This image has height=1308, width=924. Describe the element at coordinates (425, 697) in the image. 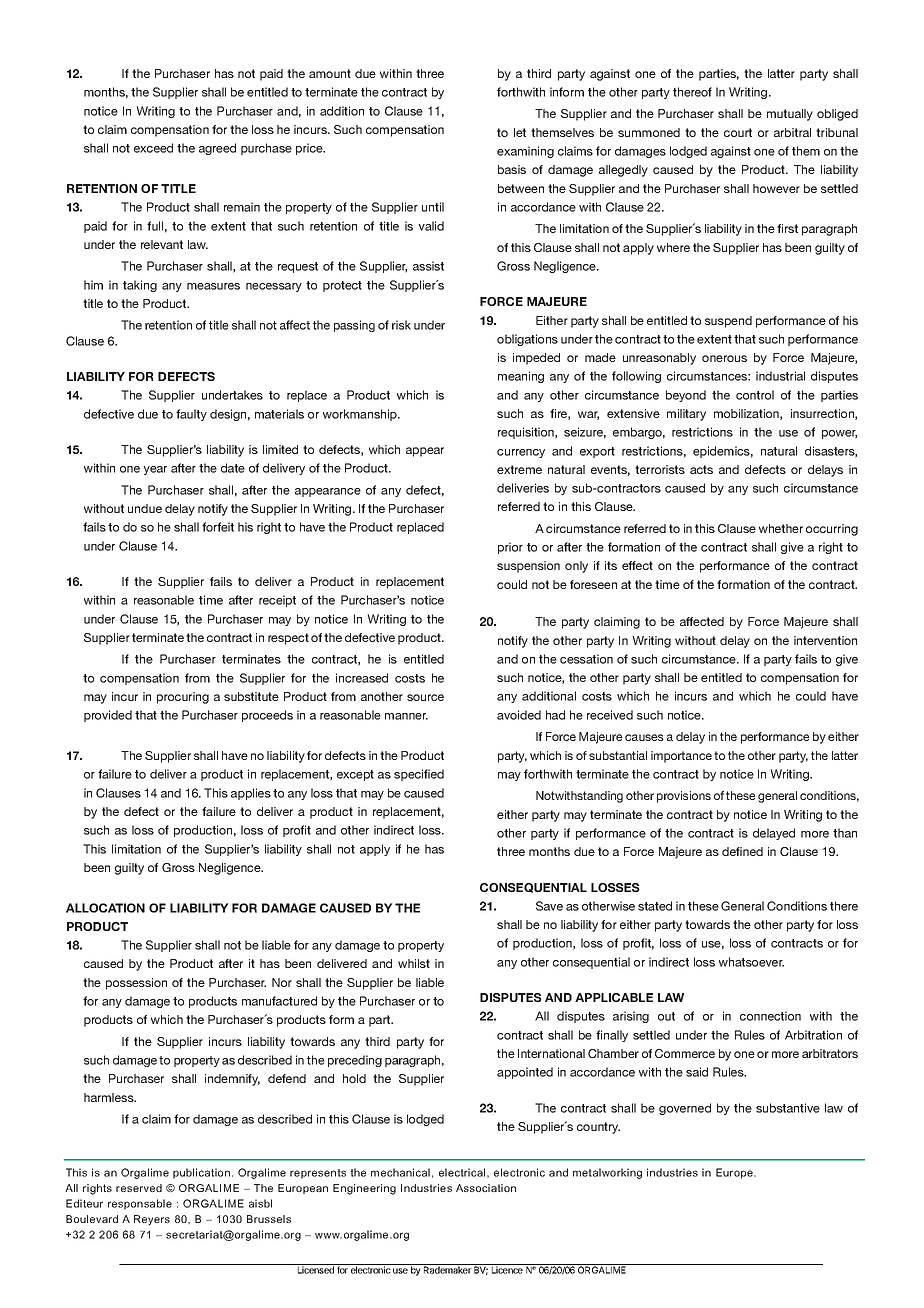

I see `source` at that location.
